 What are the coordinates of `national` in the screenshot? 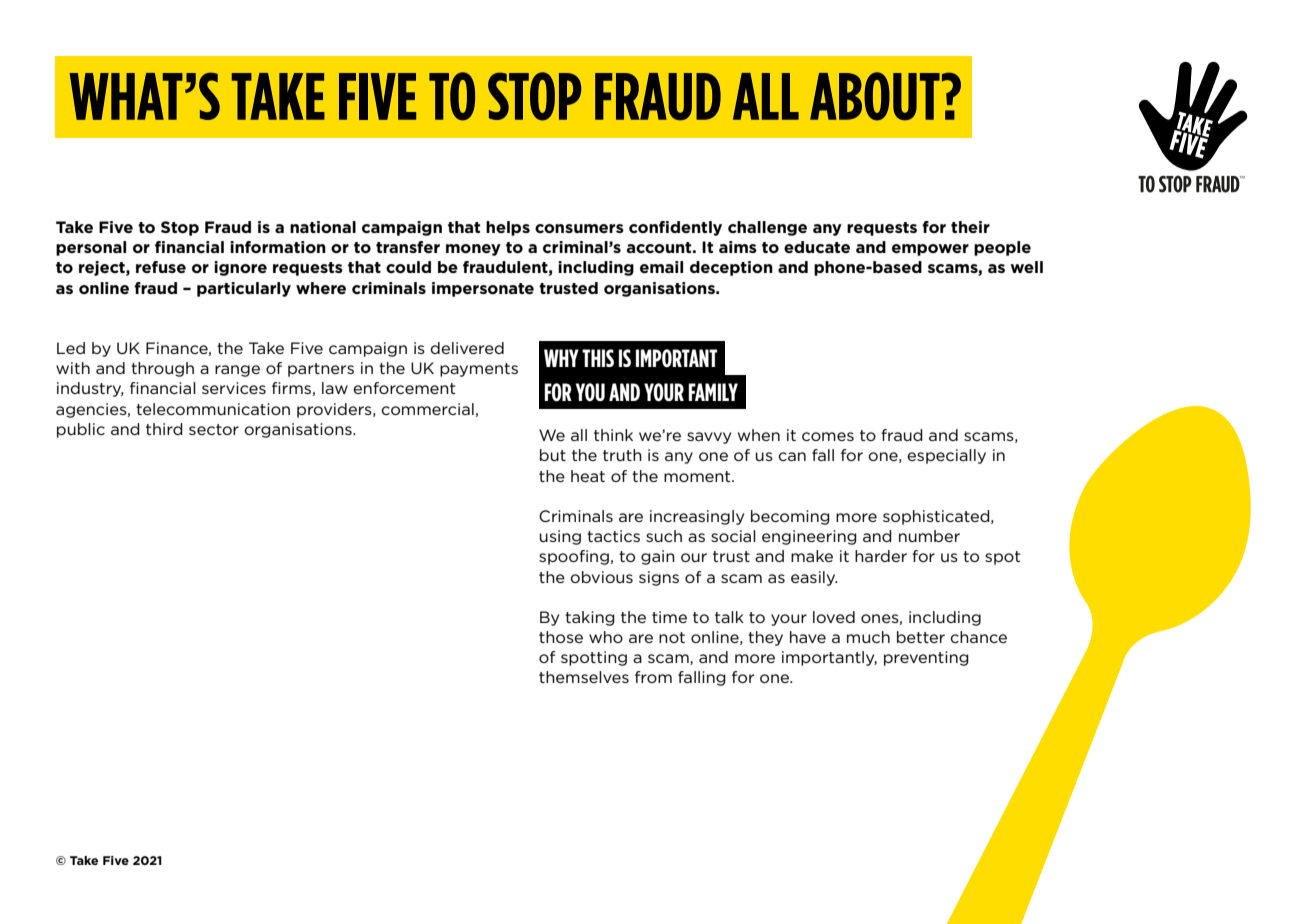 It's located at (323, 227).
